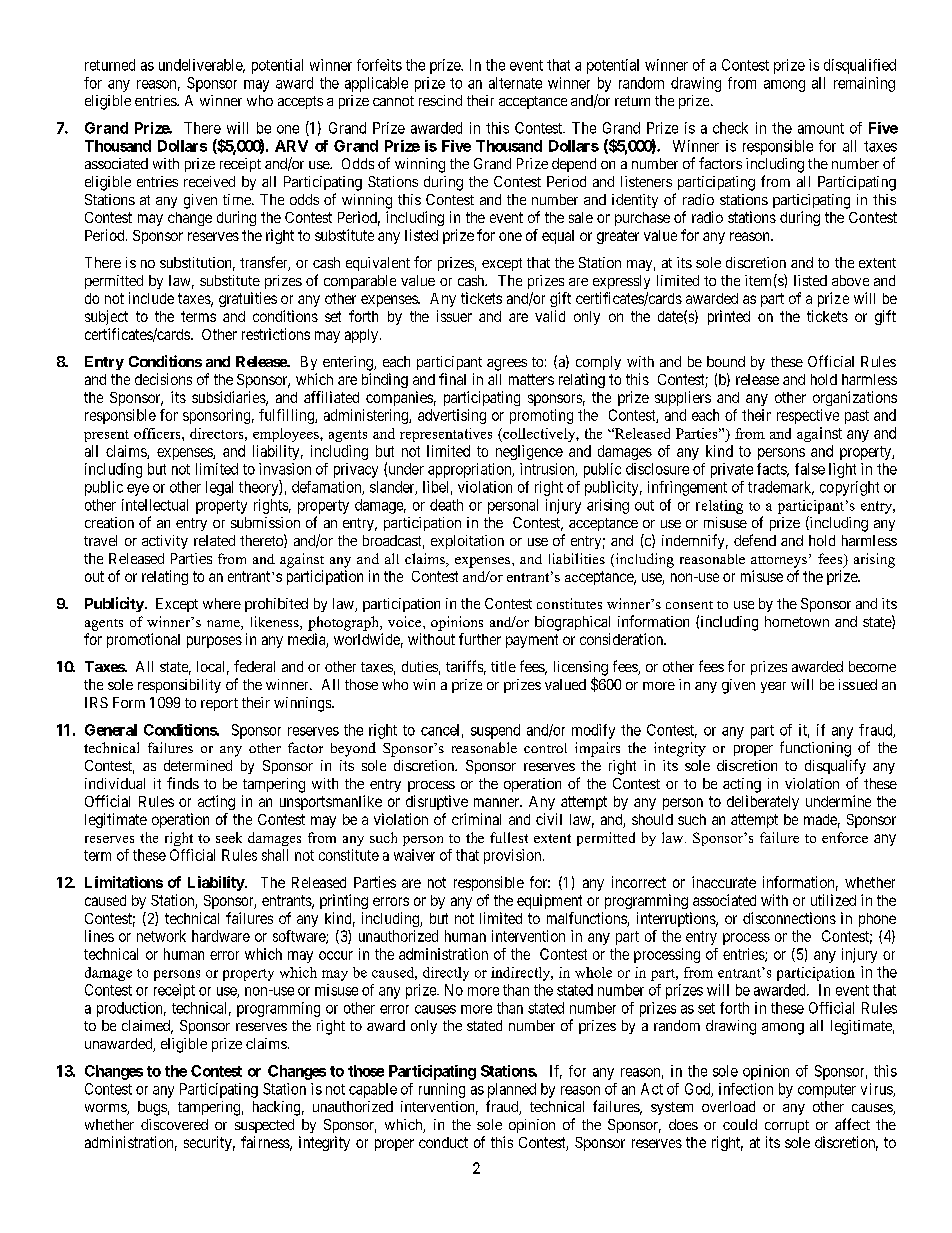 The image size is (952, 1233). What do you see at coordinates (174, 1124) in the page?
I see `discovered` at bounding box center [174, 1124].
